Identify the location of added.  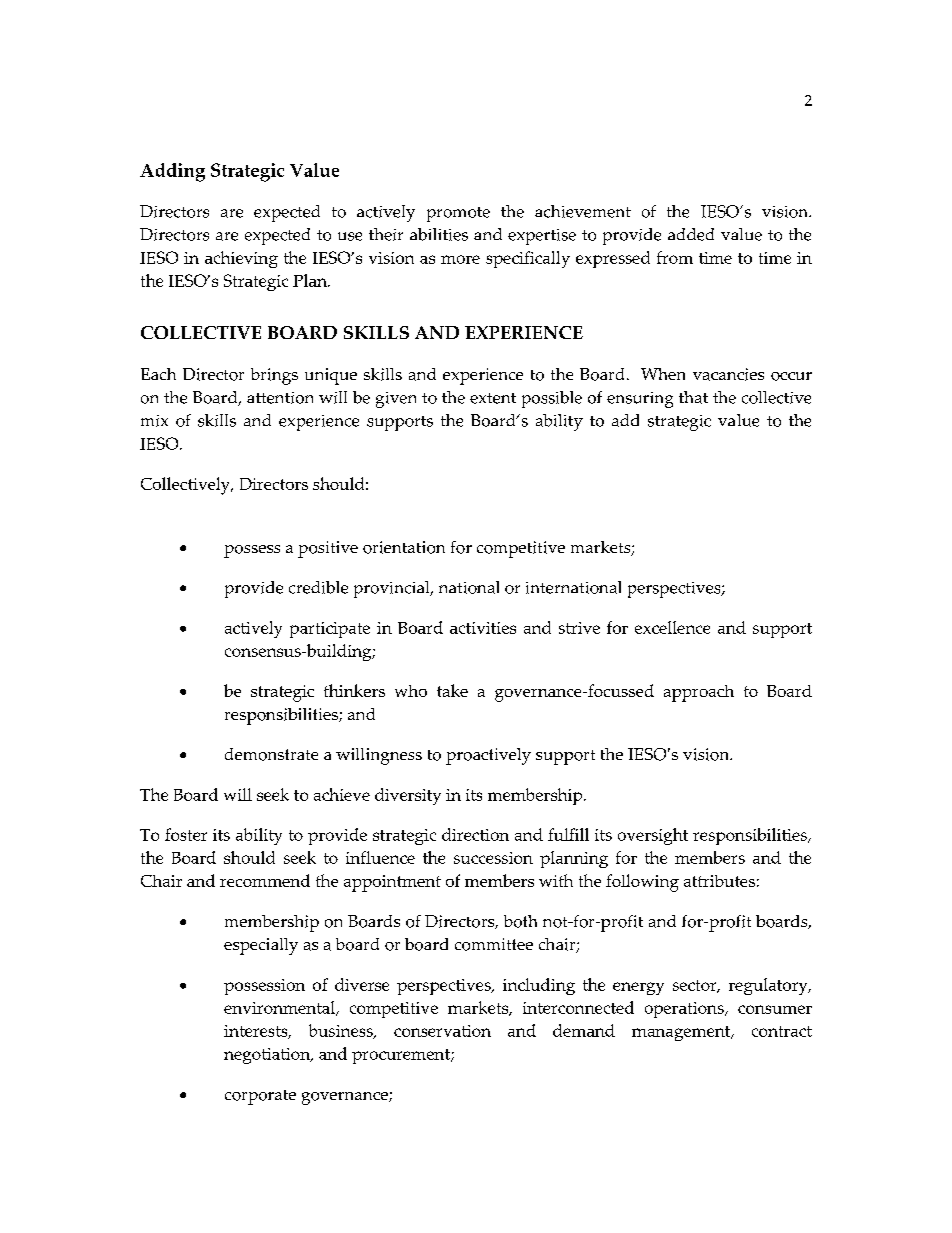
(691, 234).
